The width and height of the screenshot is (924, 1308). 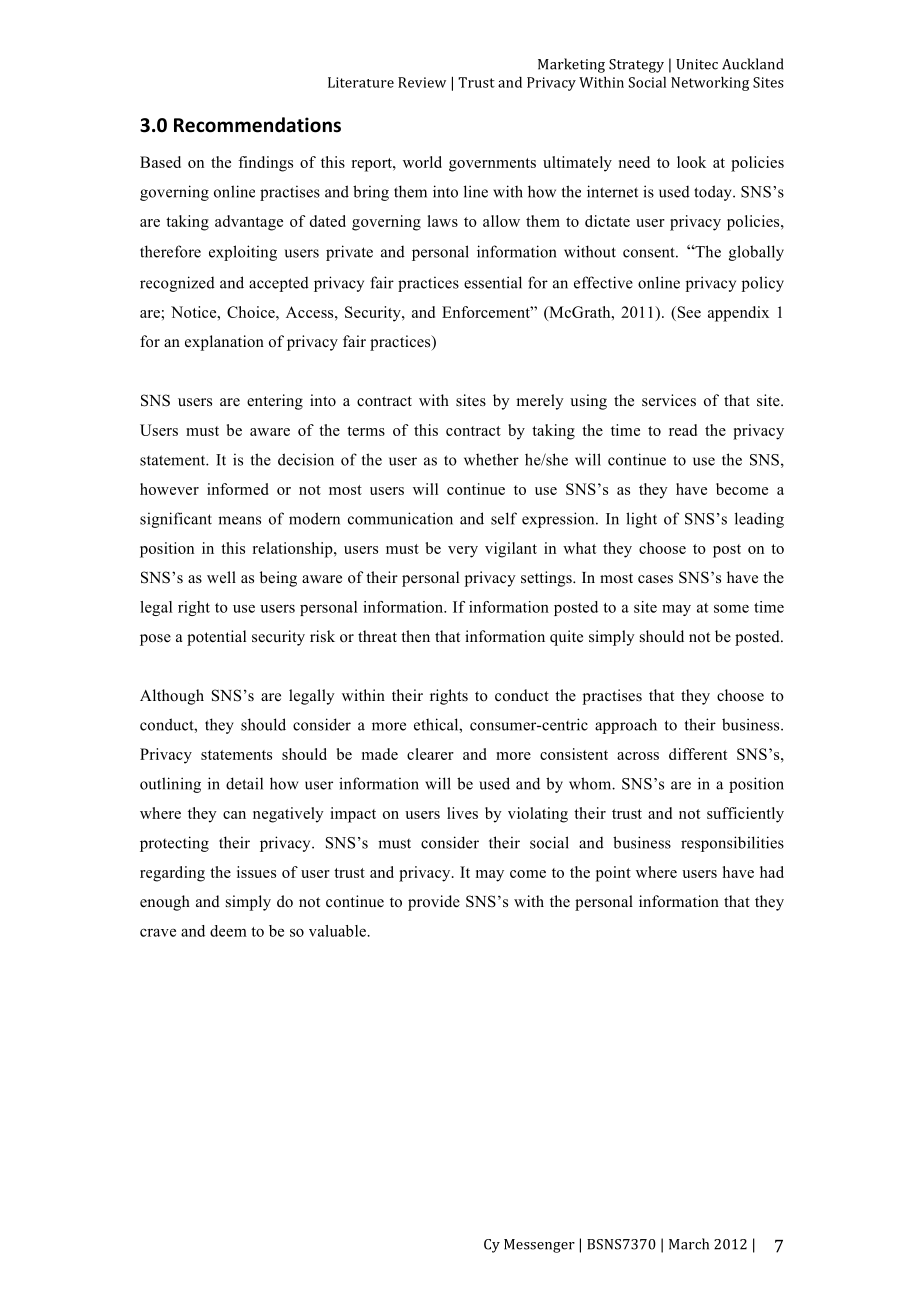 What do you see at coordinates (731, 608) in the screenshot?
I see `some` at bounding box center [731, 608].
